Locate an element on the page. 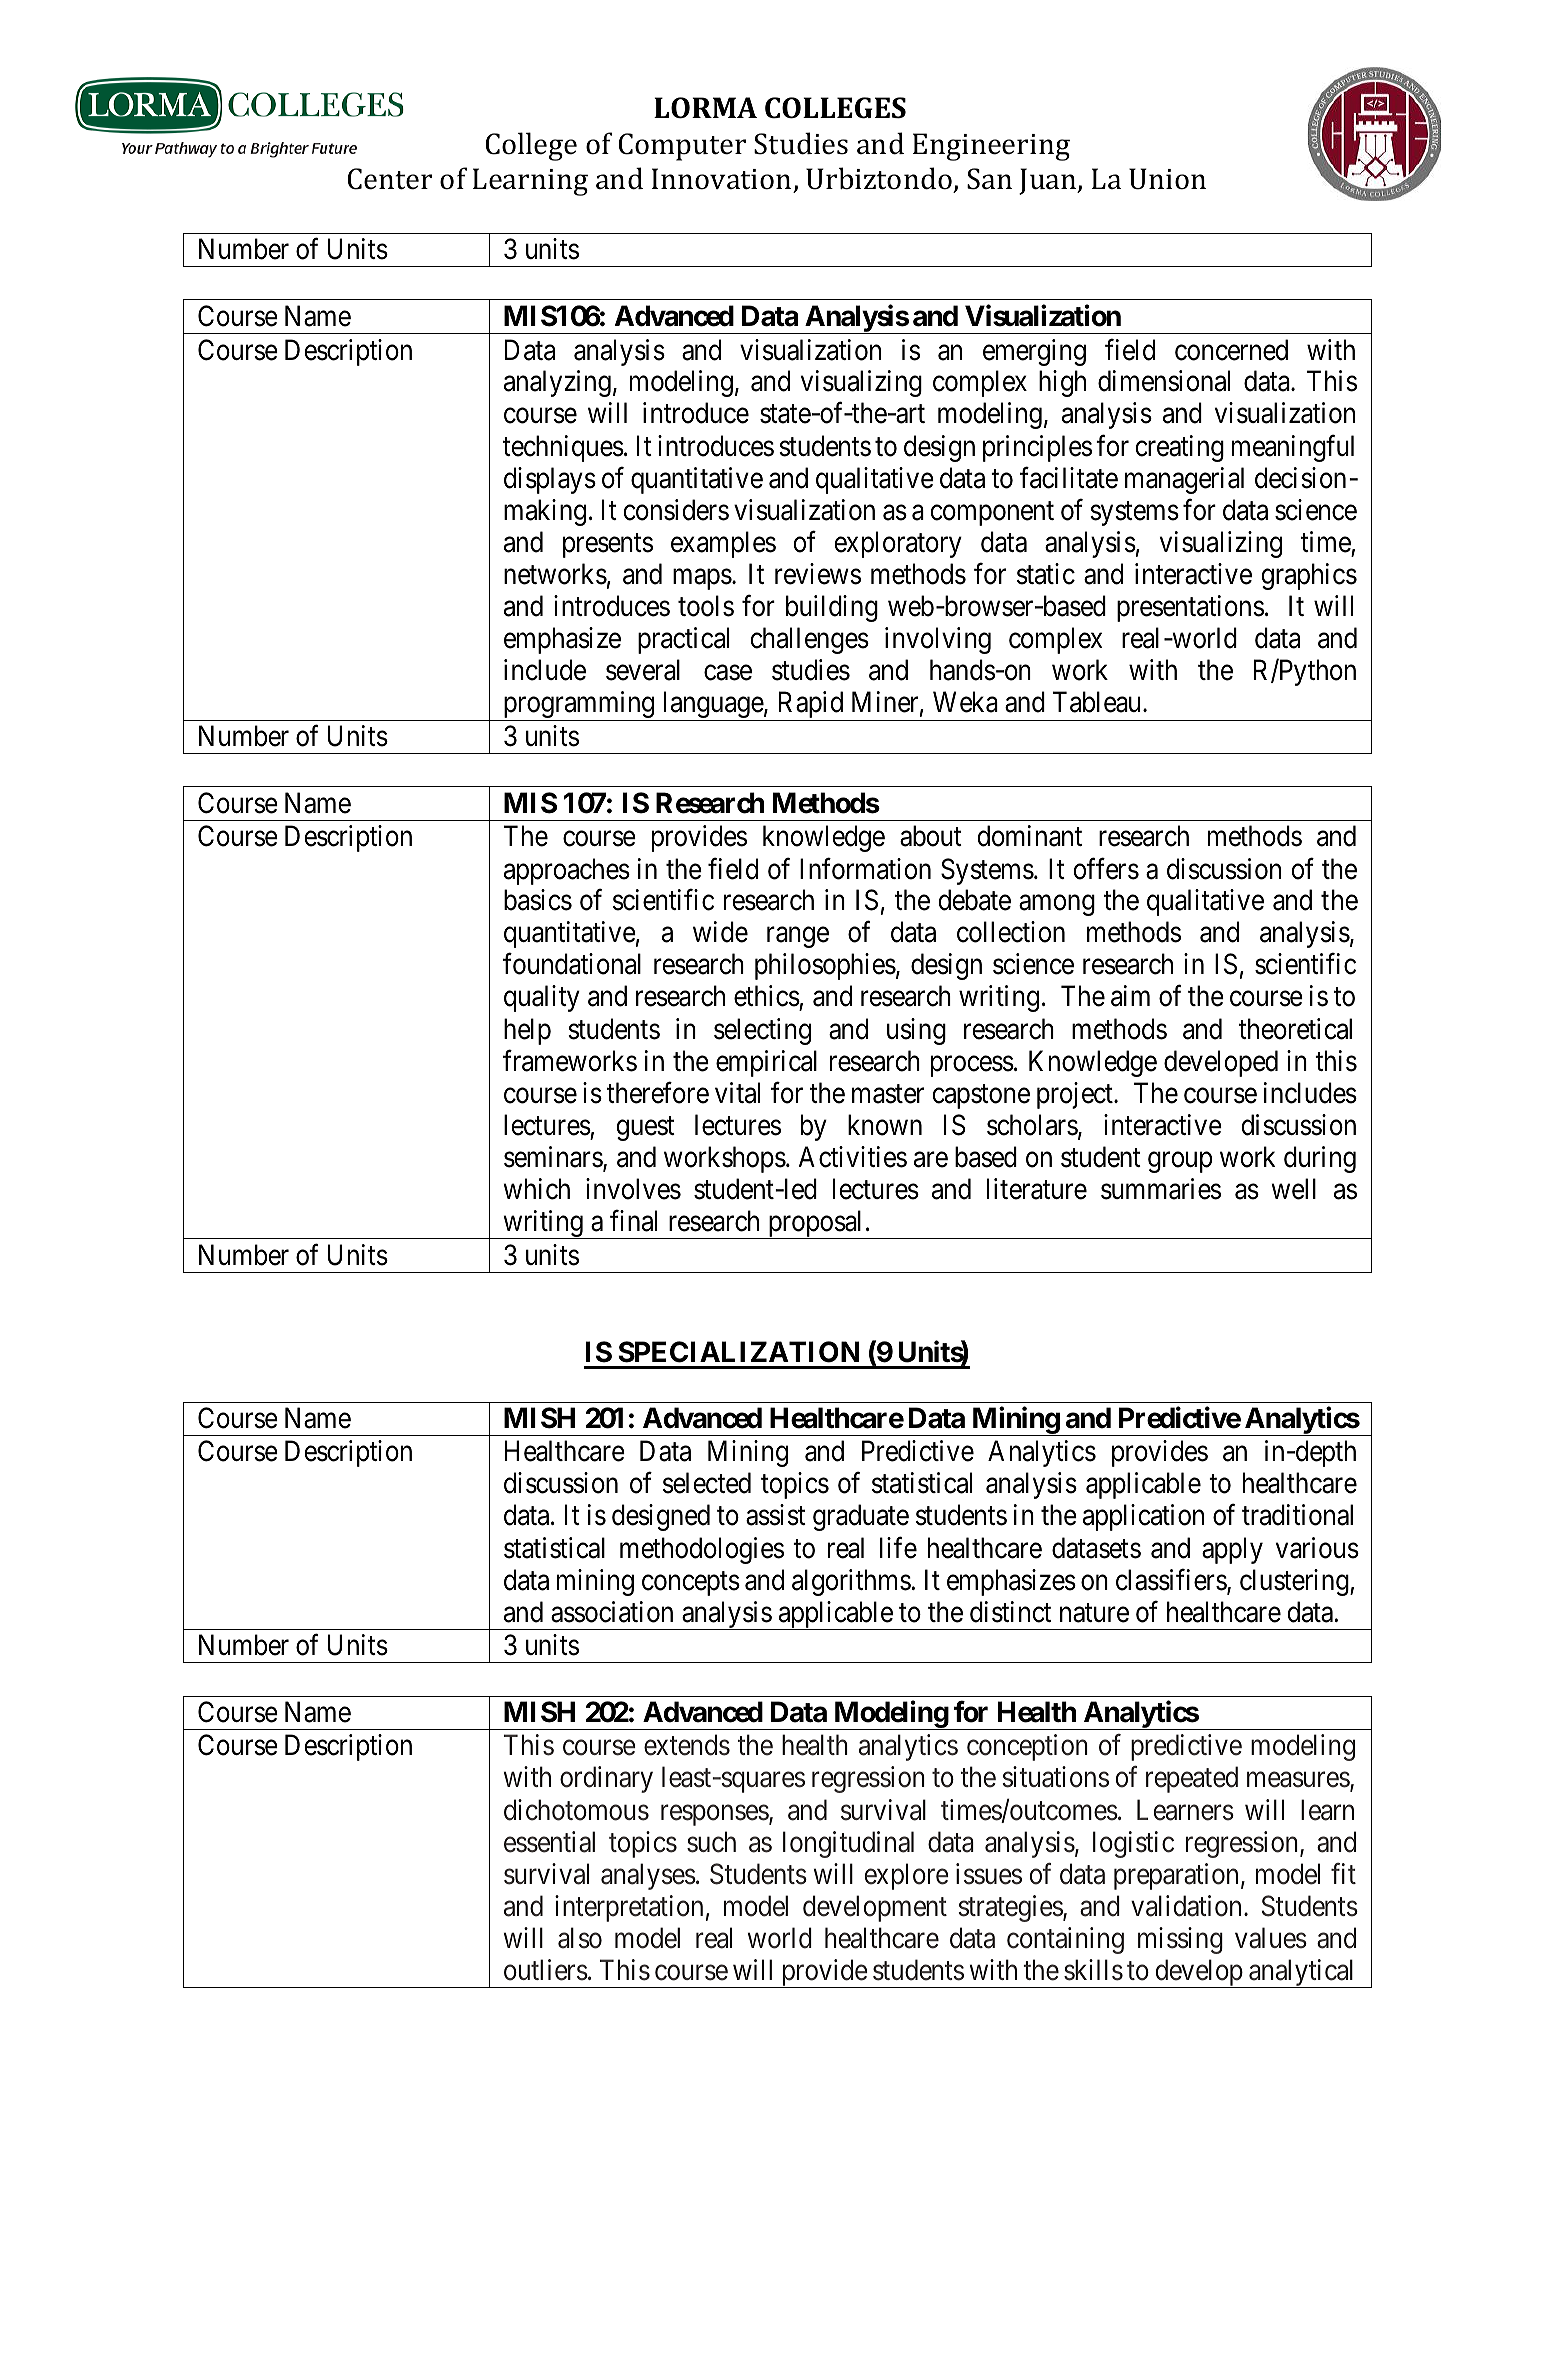 Image resolution: width=1554 pixels, height=2376 pixels. master is located at coordinates (888, 1094).
